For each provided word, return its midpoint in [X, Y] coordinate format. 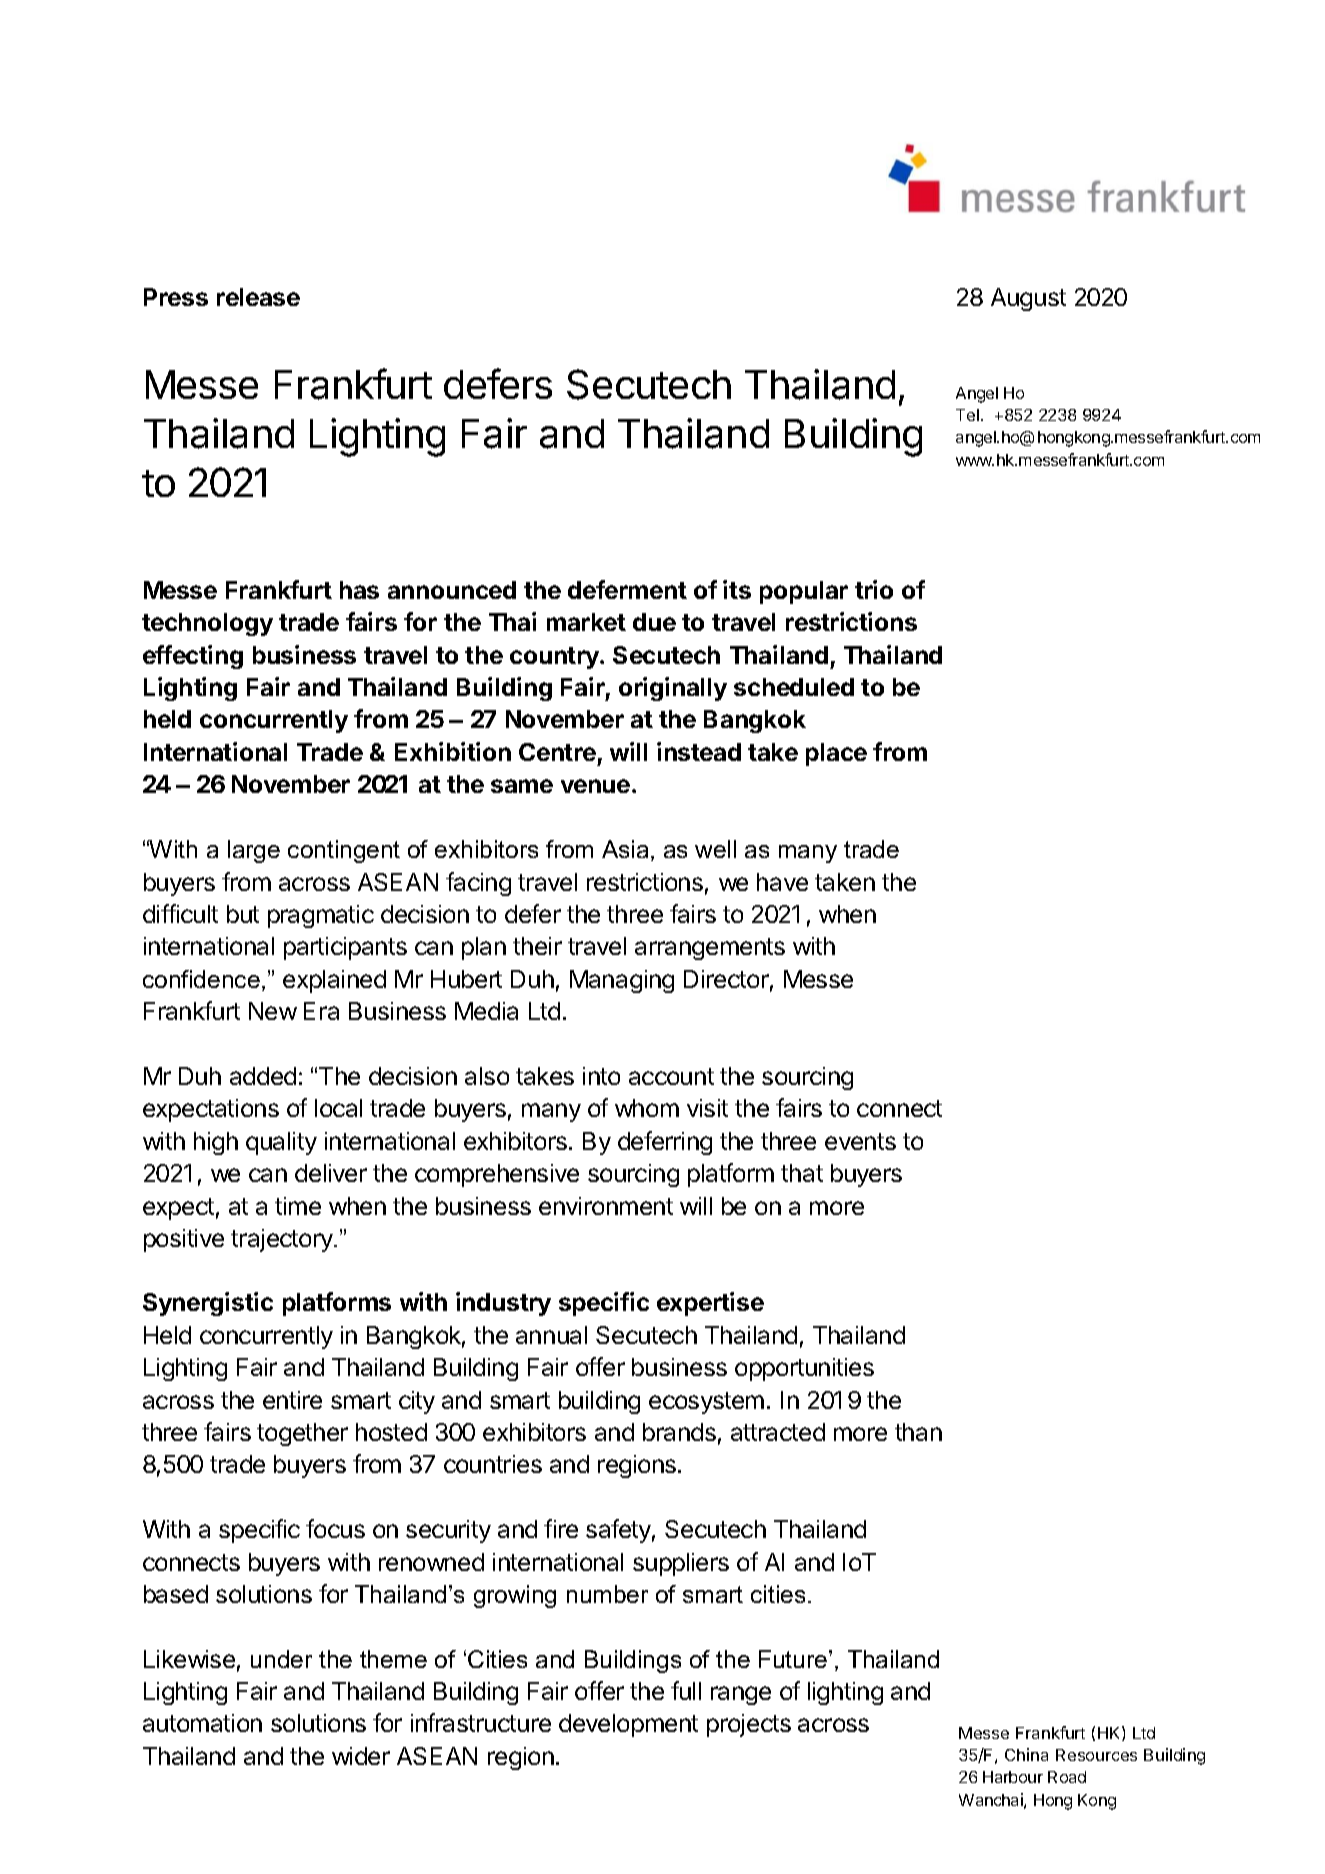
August [1028, 299]
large [254, 851]
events [860, 1141]
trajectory [283, 1240]
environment [606, 1206]
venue [595, 786]
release [258, 297]
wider [361, 1756]
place [836, 754]
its [737, 589]
